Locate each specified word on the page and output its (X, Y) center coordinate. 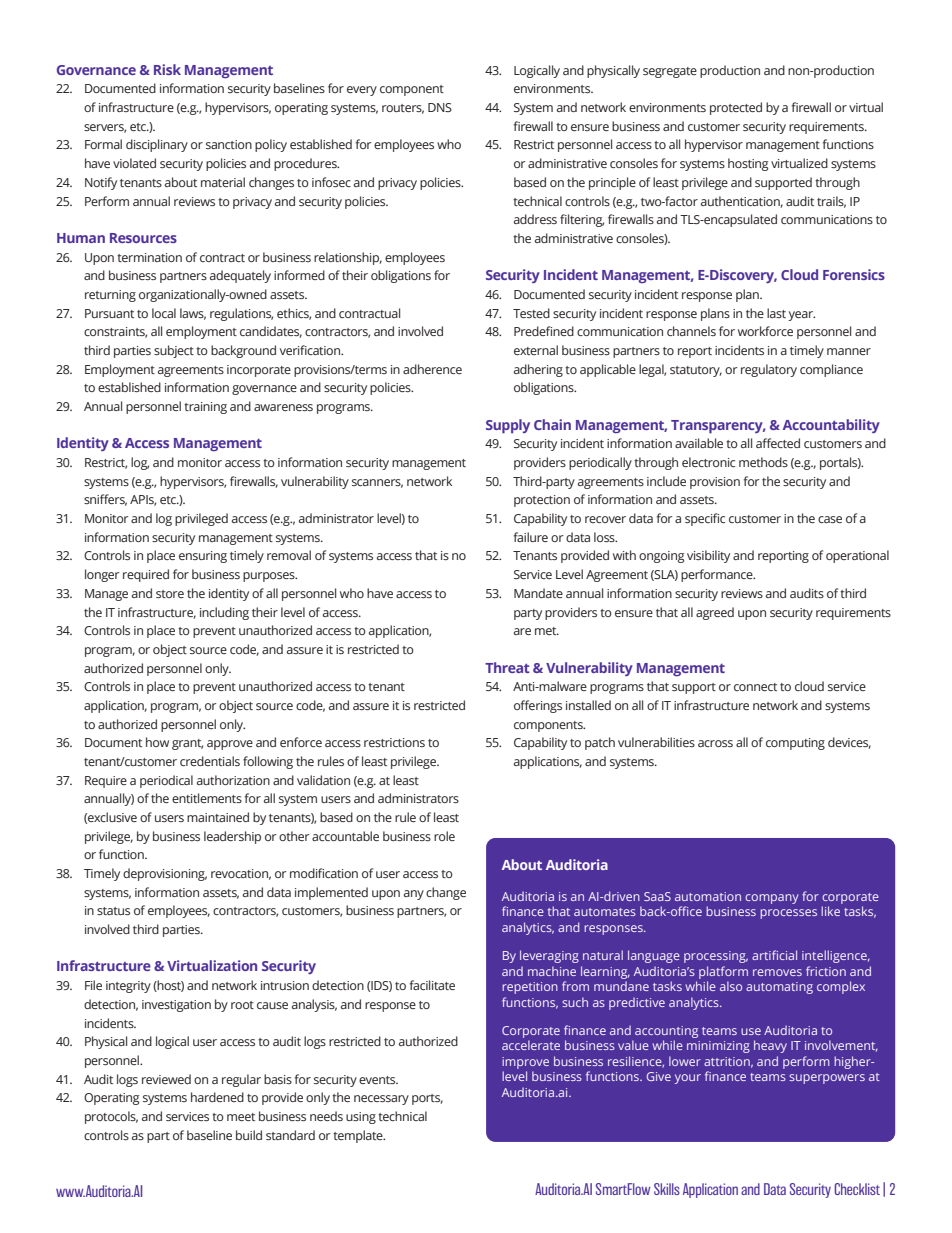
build (249, 1135)
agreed (715, 613)
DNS (440, 107)
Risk (167, 69)
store (170, 594)
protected (736, 108)
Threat (507, 667)
